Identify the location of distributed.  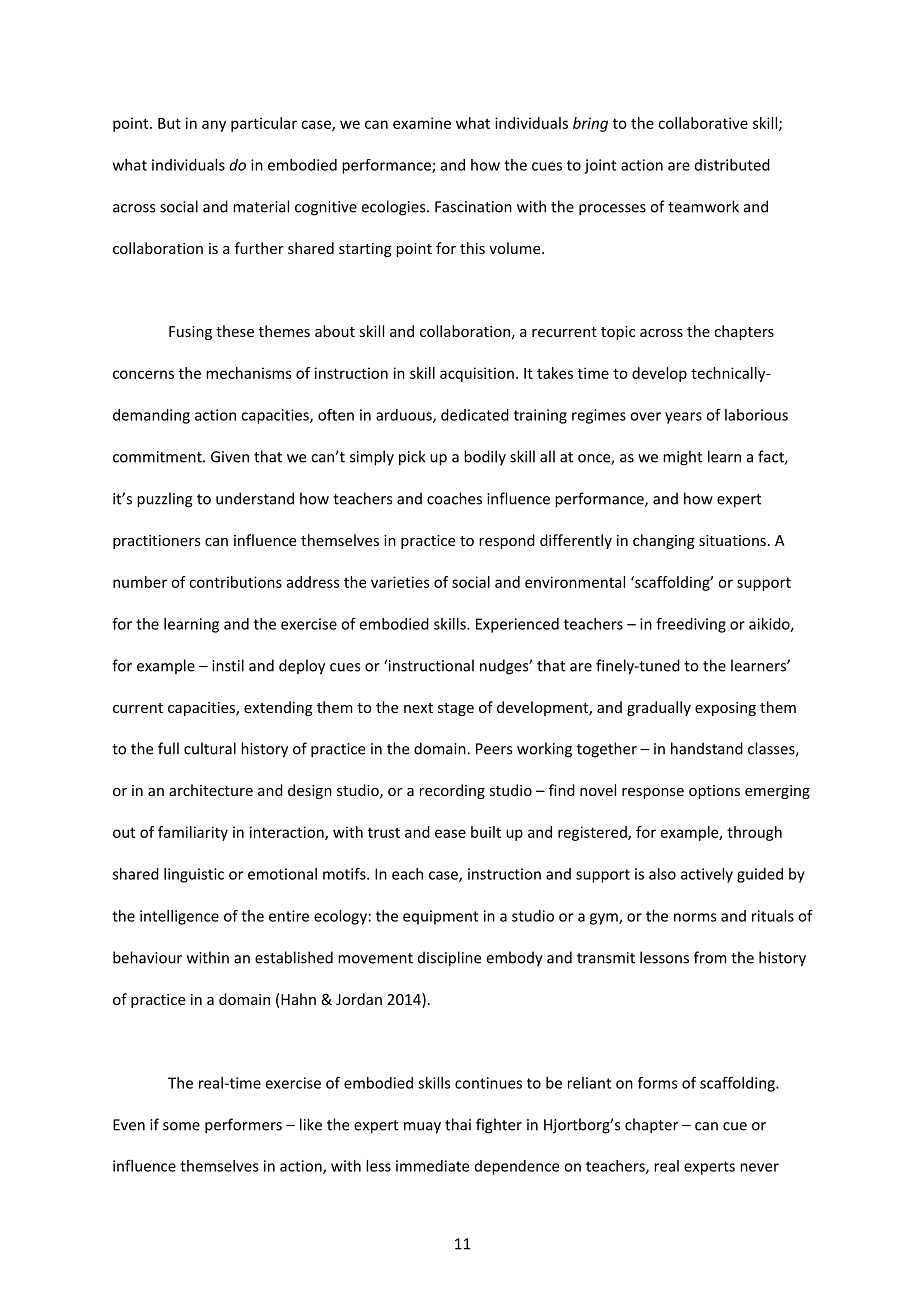
(732, 165).
